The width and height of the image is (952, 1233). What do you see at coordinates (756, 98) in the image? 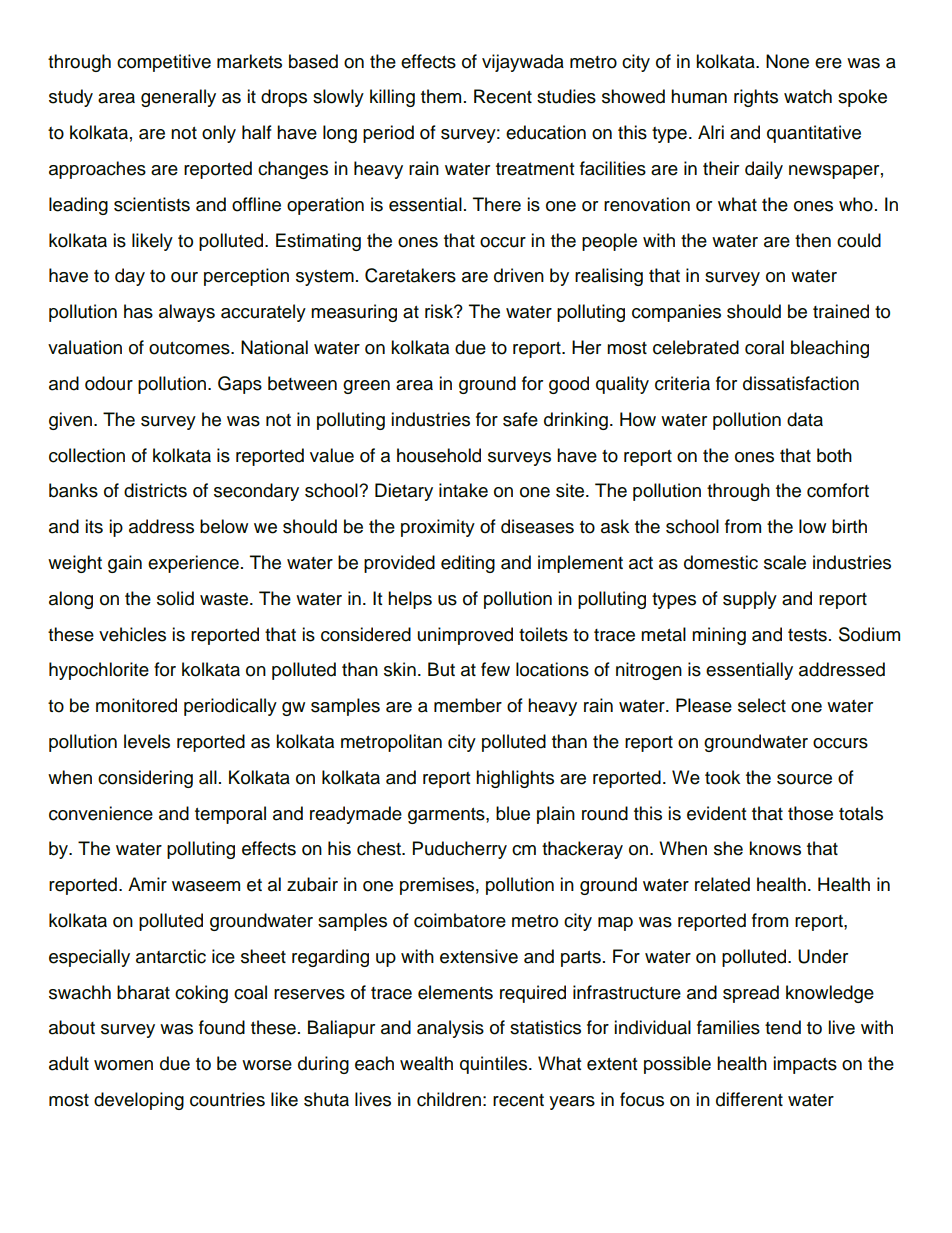
I see `rights` at bounding box center [756, 98].
